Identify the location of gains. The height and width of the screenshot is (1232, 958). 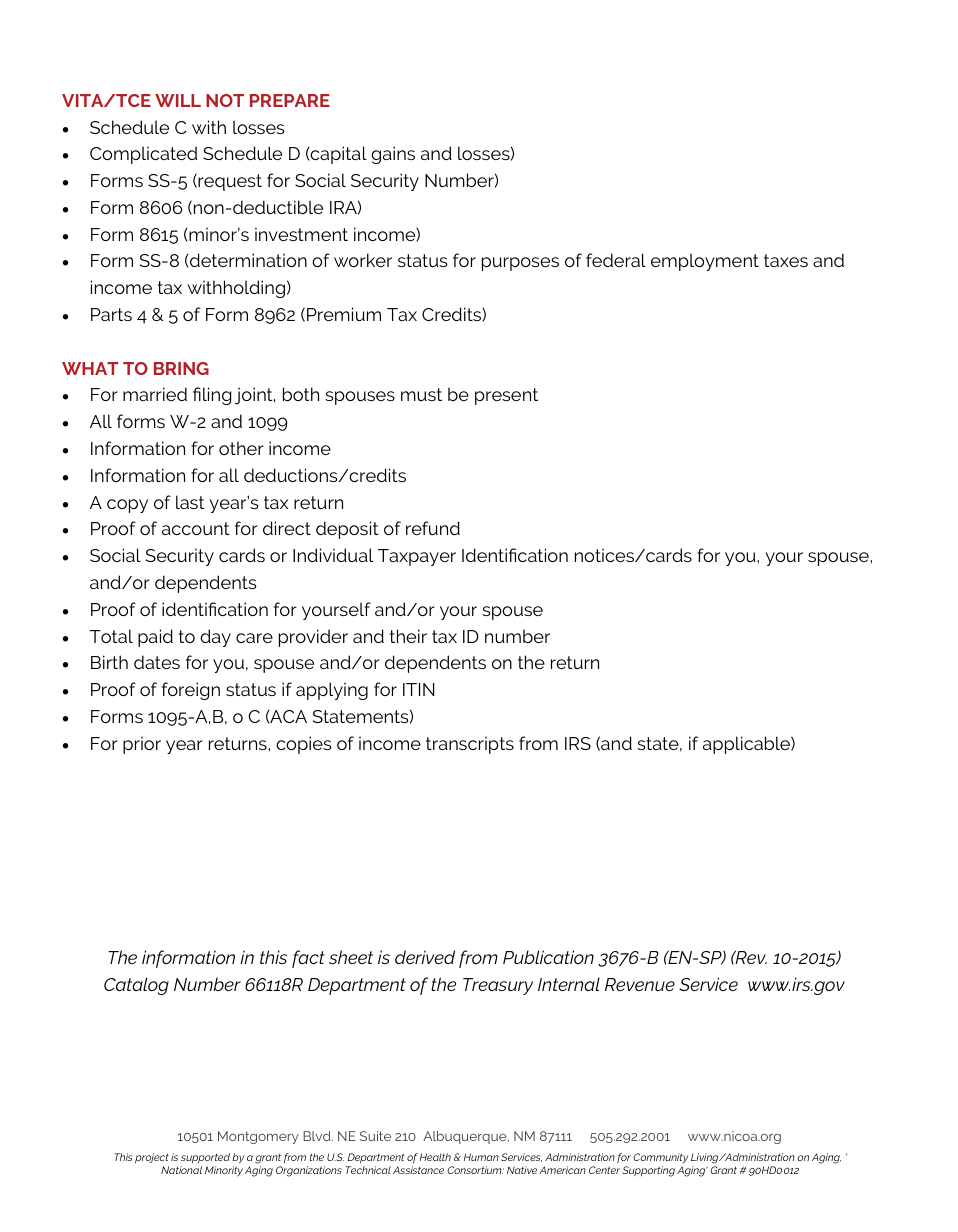
(393, 155).
